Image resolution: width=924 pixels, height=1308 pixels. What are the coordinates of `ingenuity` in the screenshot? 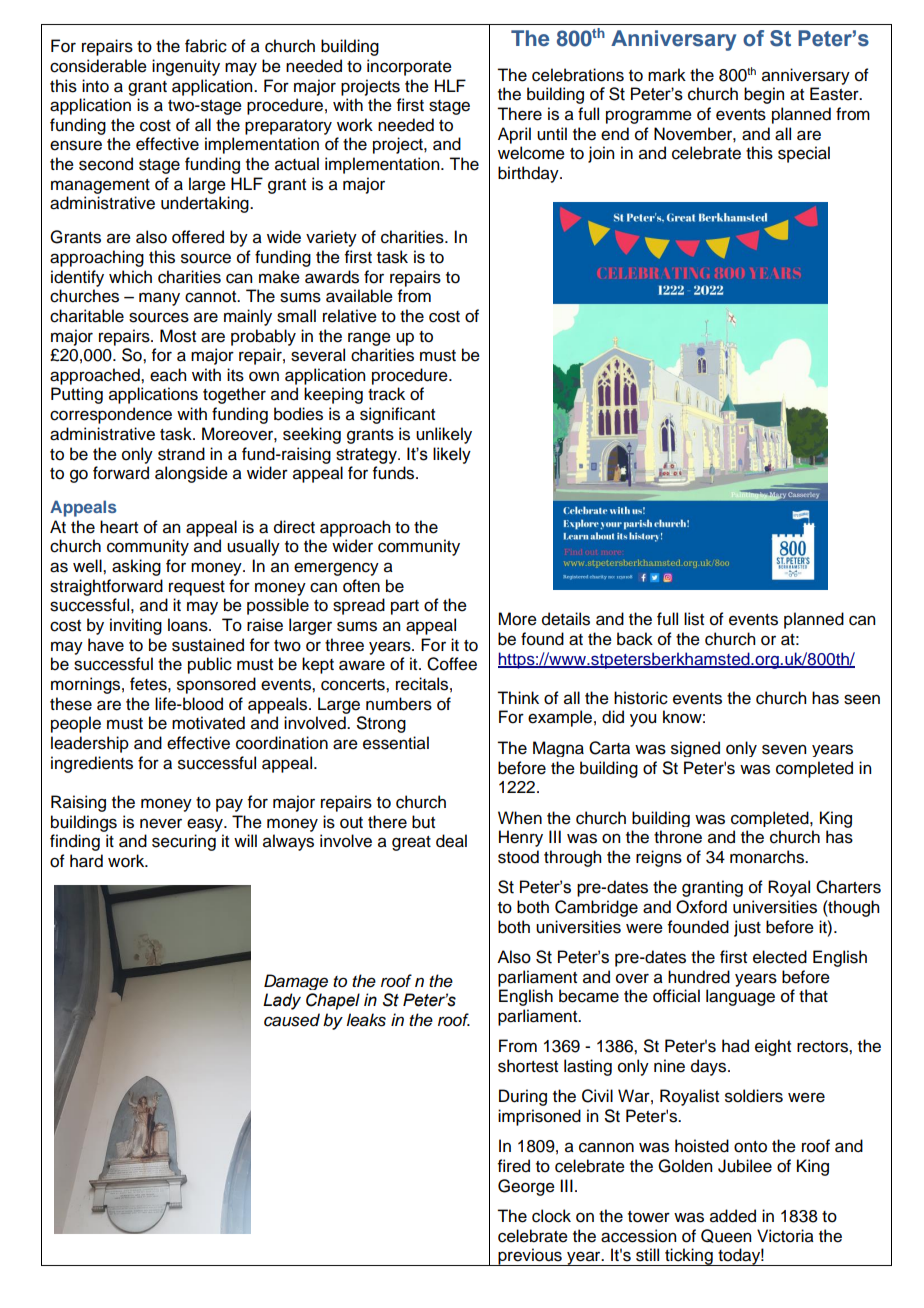 It's located at (186, 67).
